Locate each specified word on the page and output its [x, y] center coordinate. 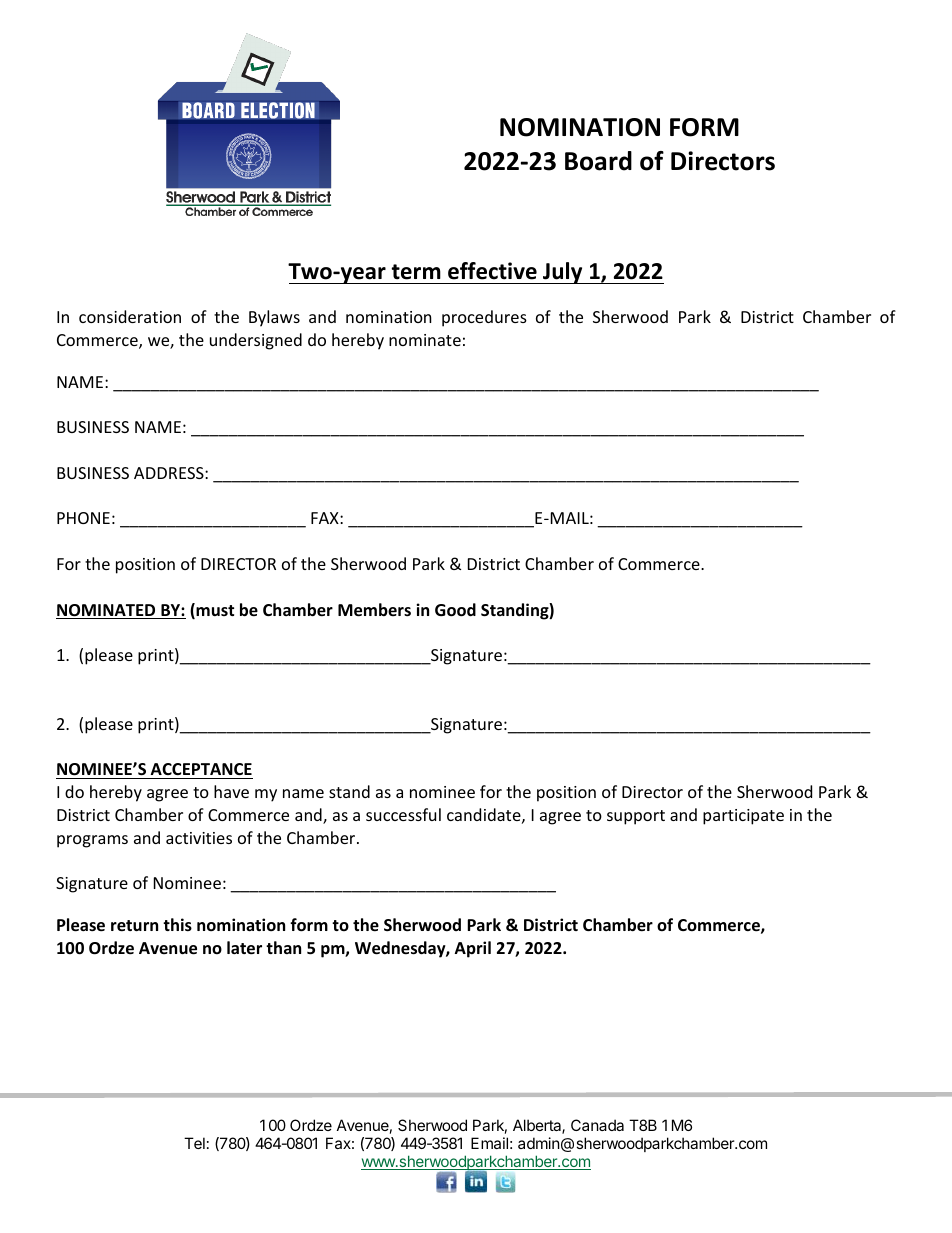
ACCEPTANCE [201, 769]
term [416, 272]
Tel [194, 1143]
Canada [597, 1125]
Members [374, 610]
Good [455, 610]
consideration [130, 316]
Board [598, 161]
